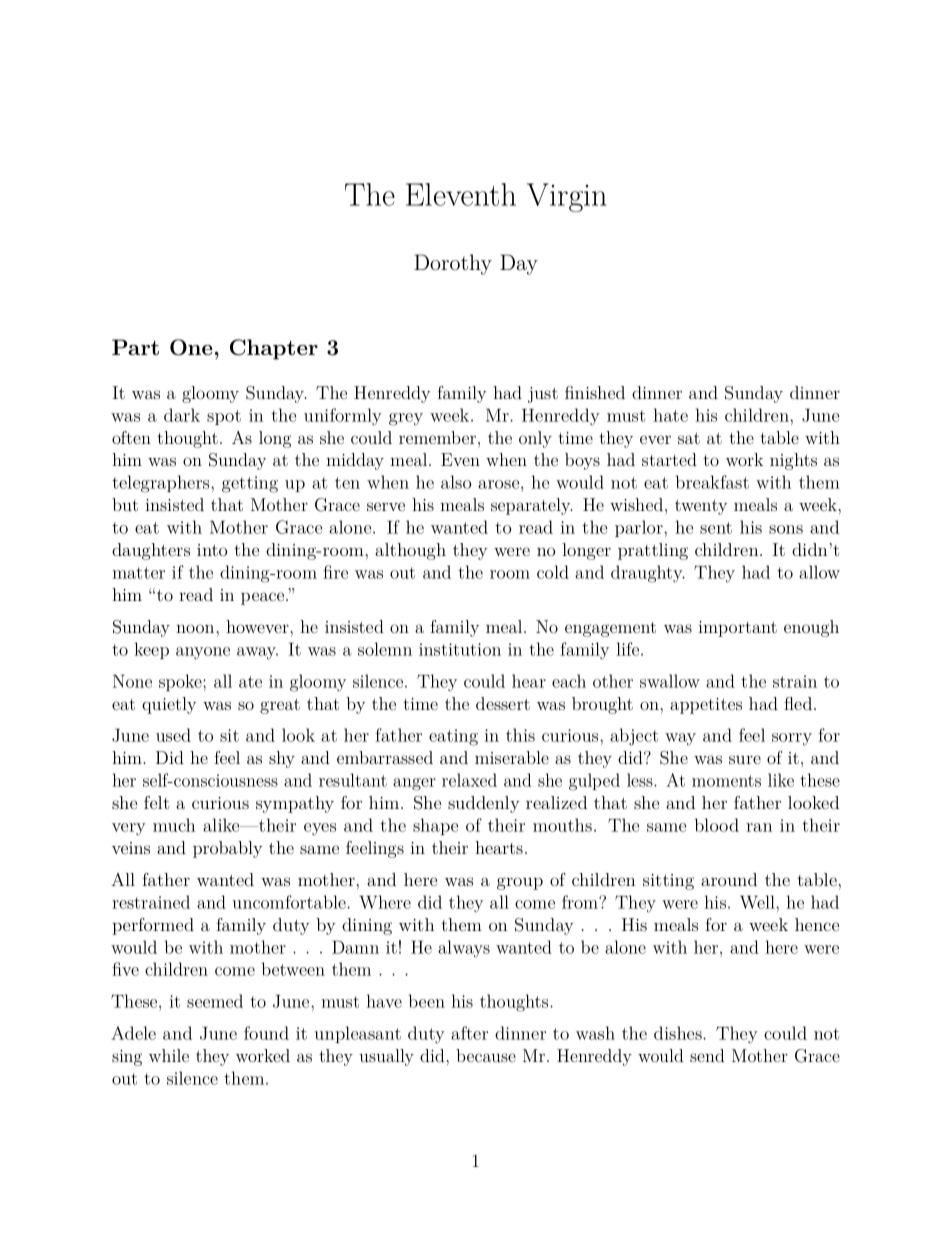 This screenshot has height=1233, width=952. Describe the element at coordinates (460, 649) in the screenshot. I see `institution` at that location.
